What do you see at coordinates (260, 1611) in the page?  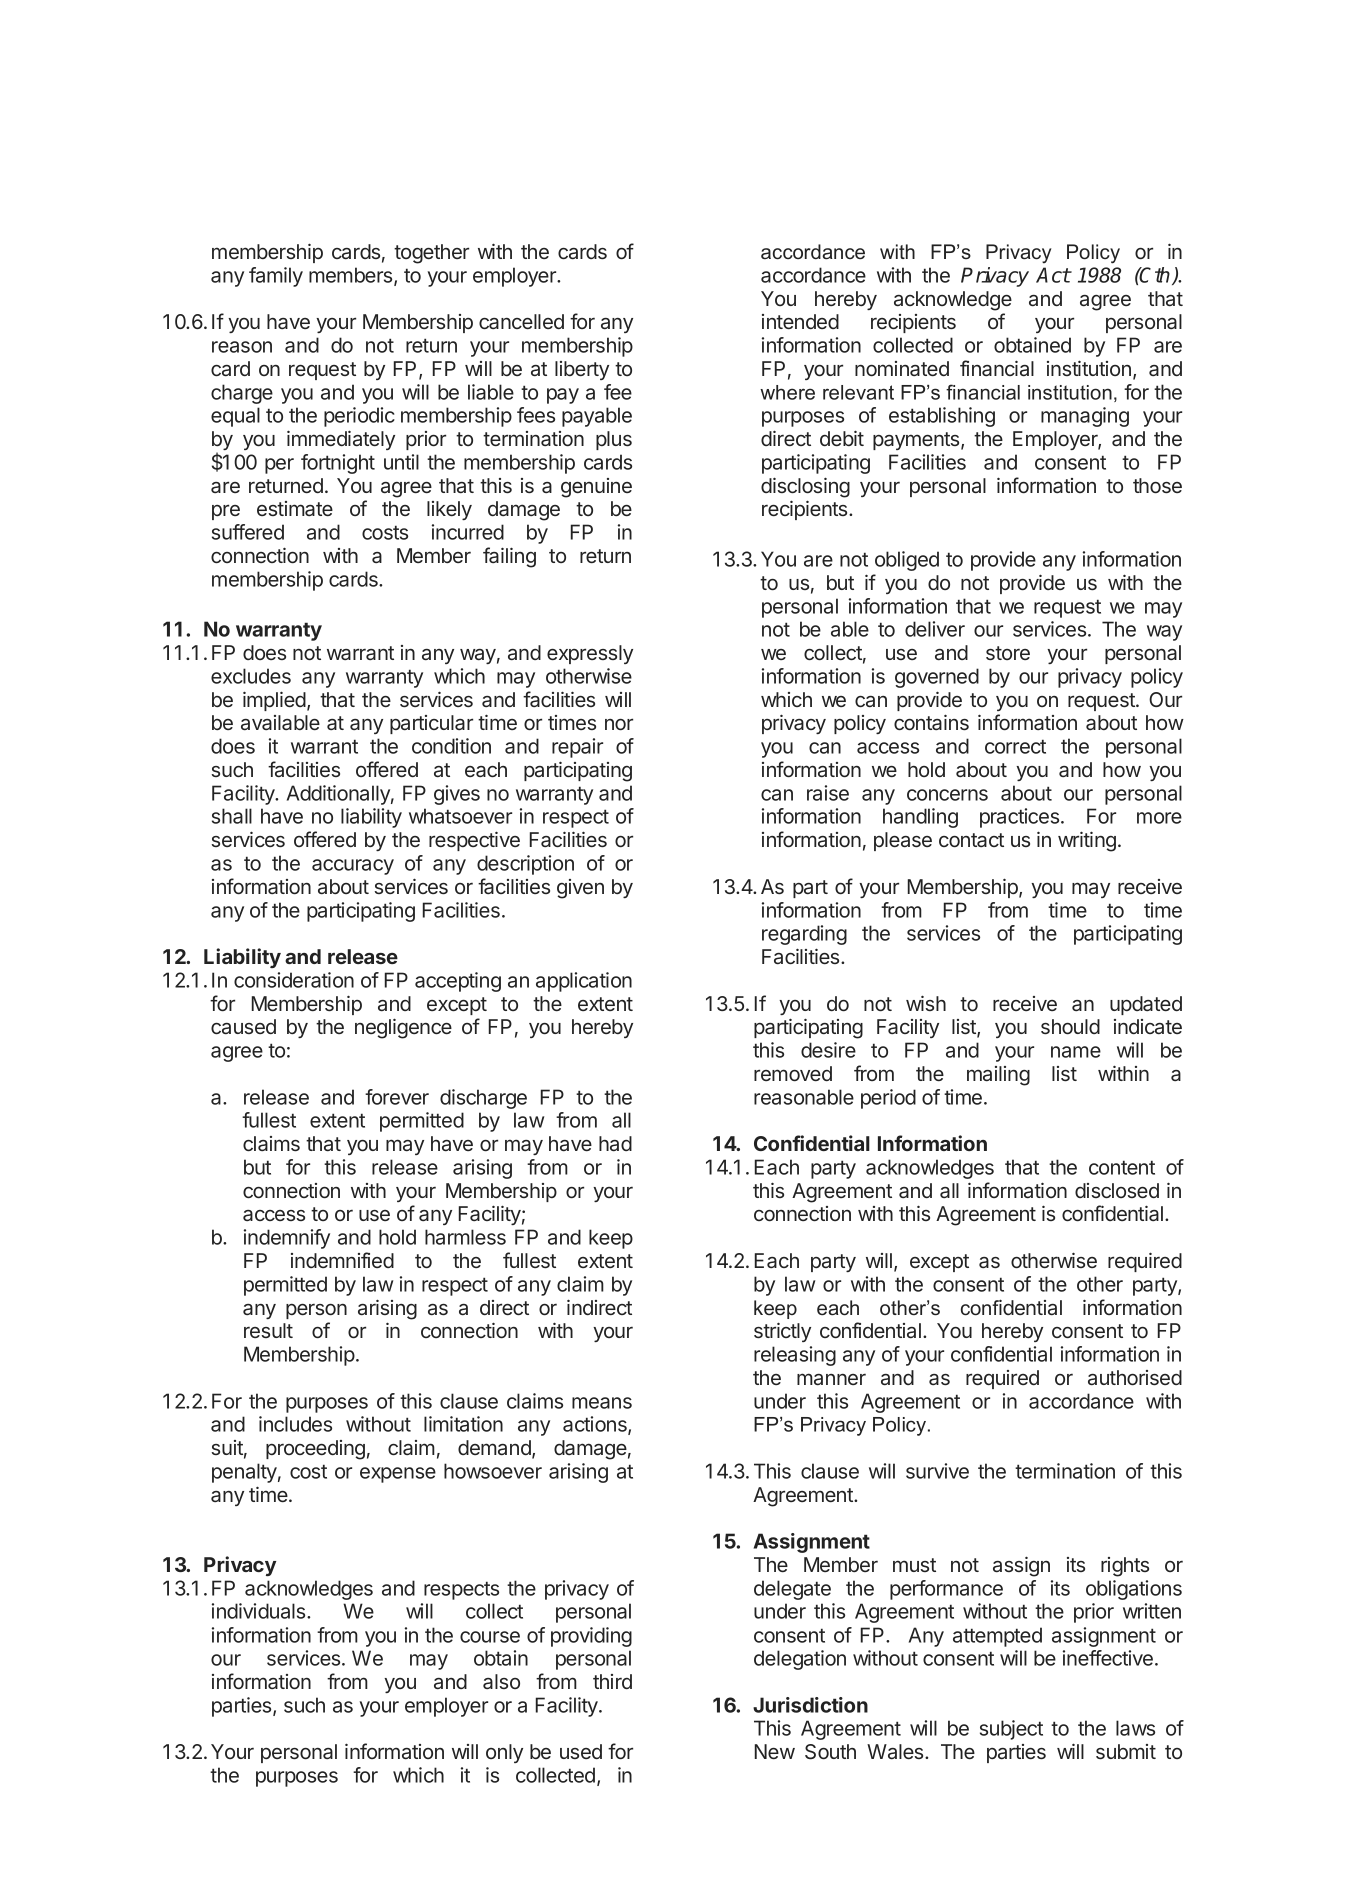 I see `individuals` at bounding box center [260, 1611].
